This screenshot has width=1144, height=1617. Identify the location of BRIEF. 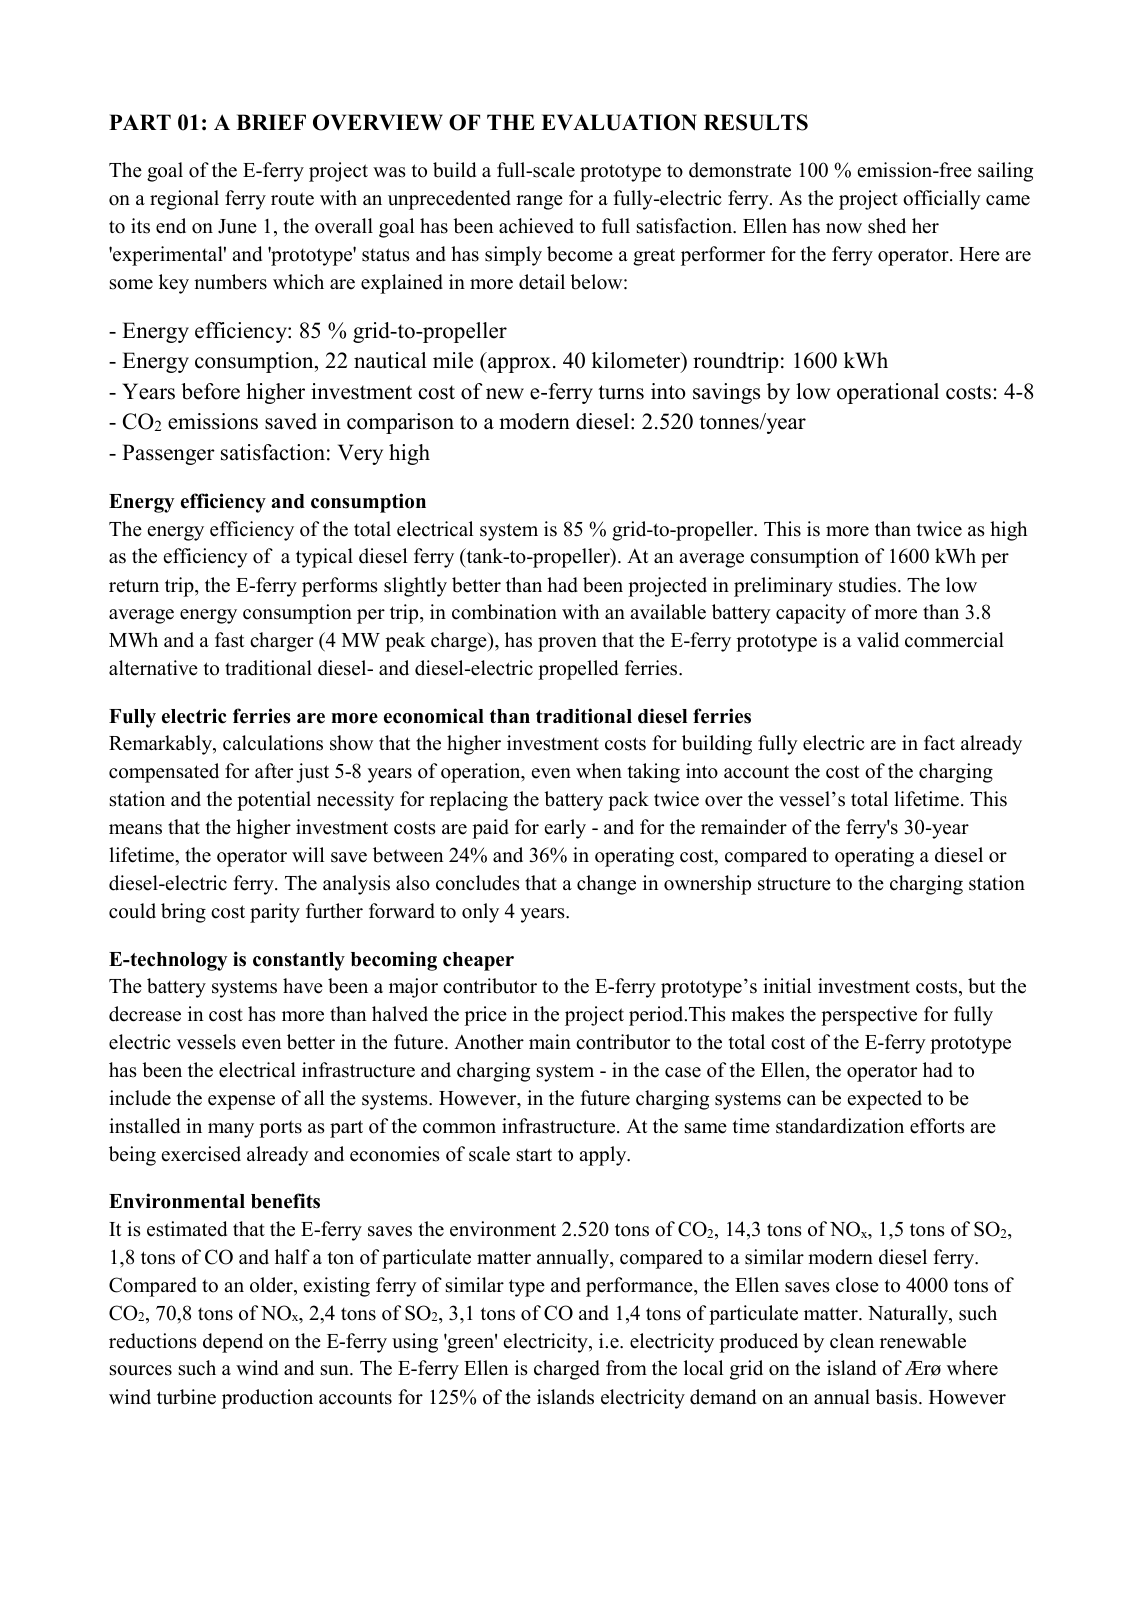
(271, 122).
